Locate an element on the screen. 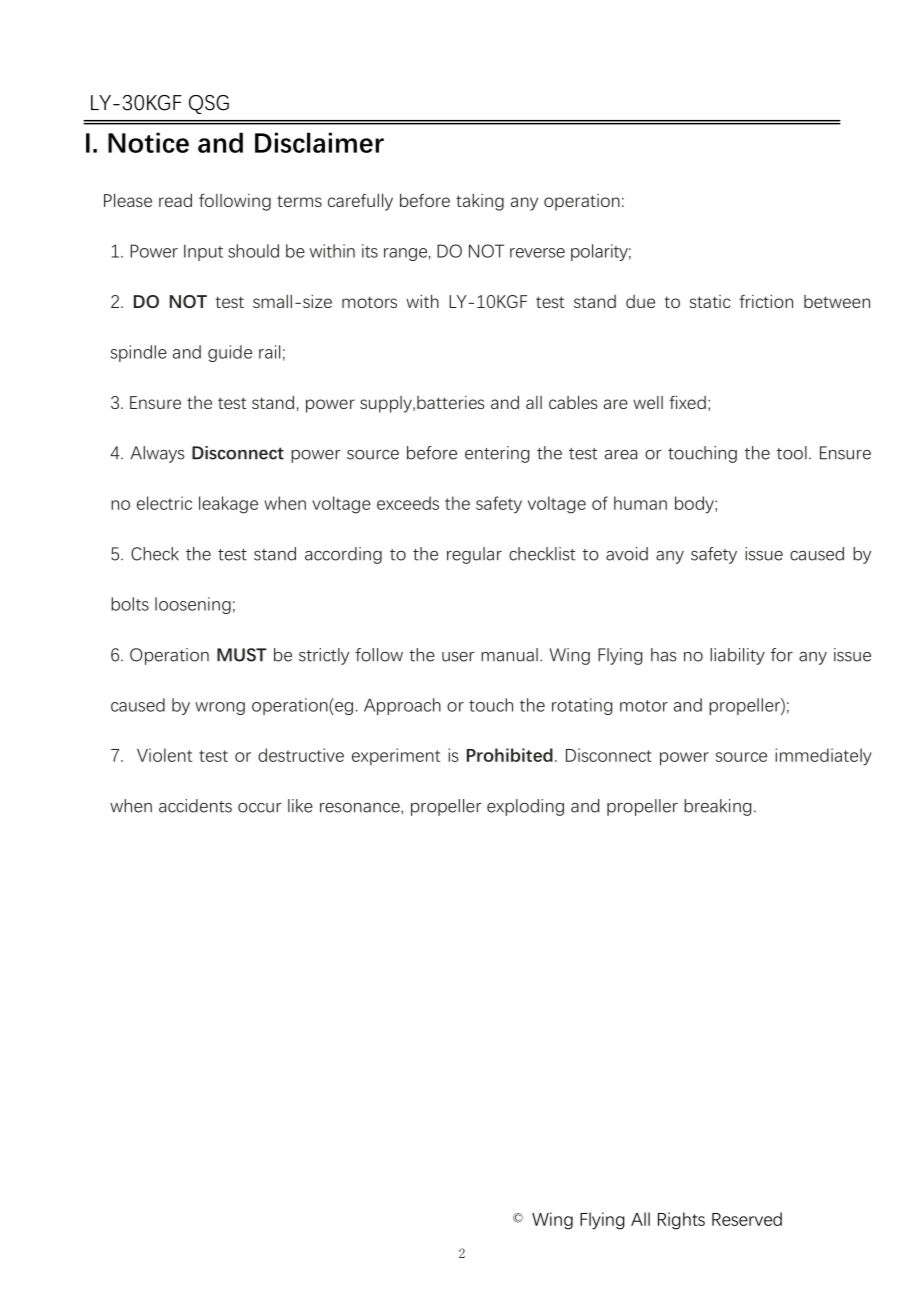 The height and width of the screenshot is (1307, 924). breaking is located at coordinates (718, 807).
